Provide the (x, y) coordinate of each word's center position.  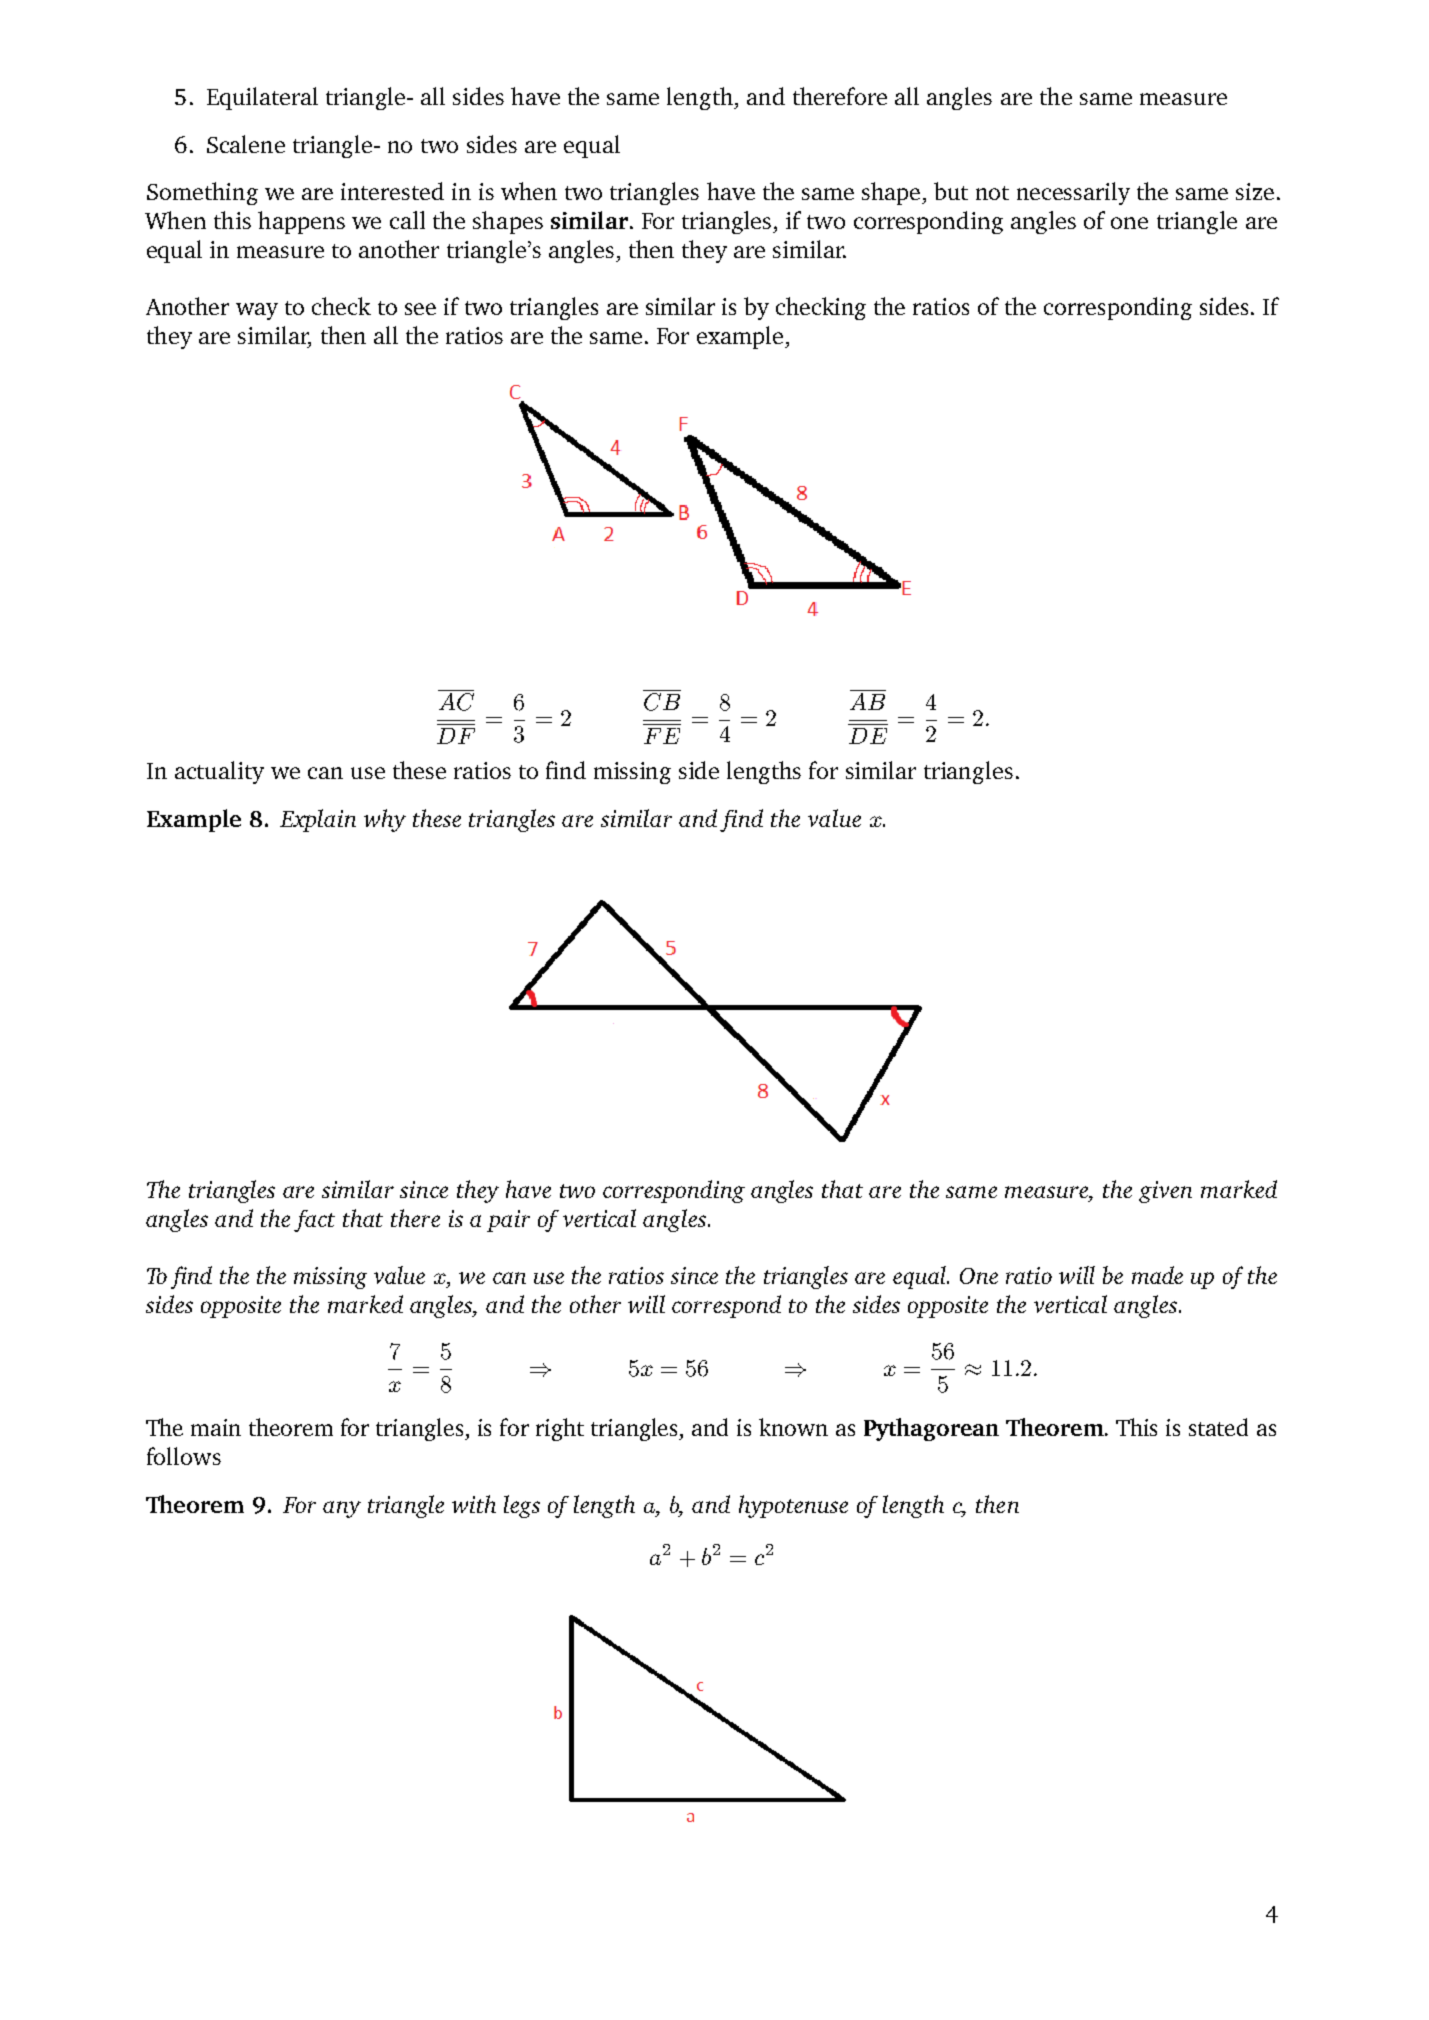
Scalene (246, 144)
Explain (318, 820)
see (420, 309)
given (1165, 1192)
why (385, 820)
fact (314, 1221)
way (257, 311)
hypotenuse (793, 1506)
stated (1218, 1427)
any (342, 1509)
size (1255, 191)
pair (508, 1221)
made (1157, 1275)
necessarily (1073, 193)
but (951, 191)
